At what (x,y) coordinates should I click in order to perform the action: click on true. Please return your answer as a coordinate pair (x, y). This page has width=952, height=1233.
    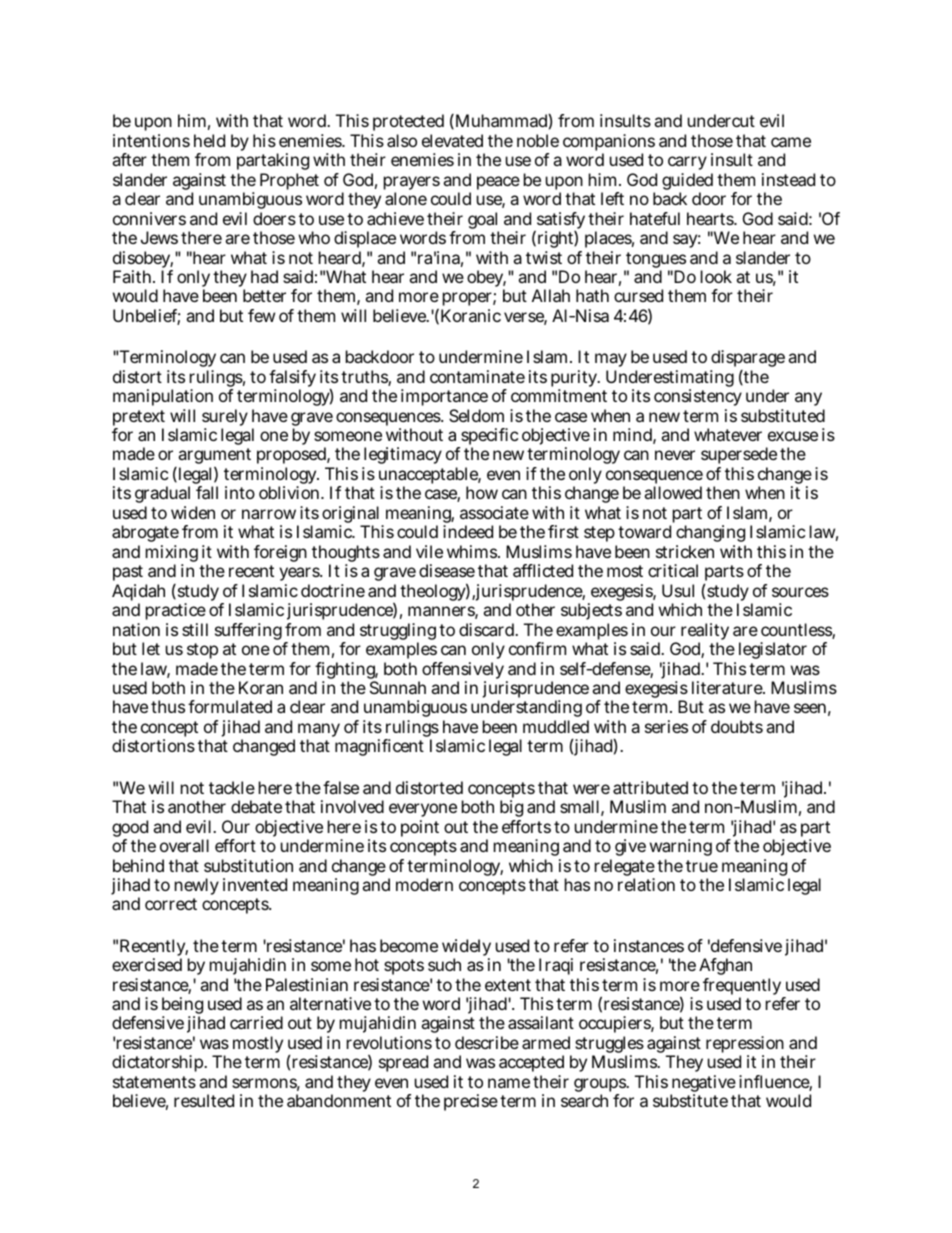
    Looking at the image, I should click on (702, 866).
